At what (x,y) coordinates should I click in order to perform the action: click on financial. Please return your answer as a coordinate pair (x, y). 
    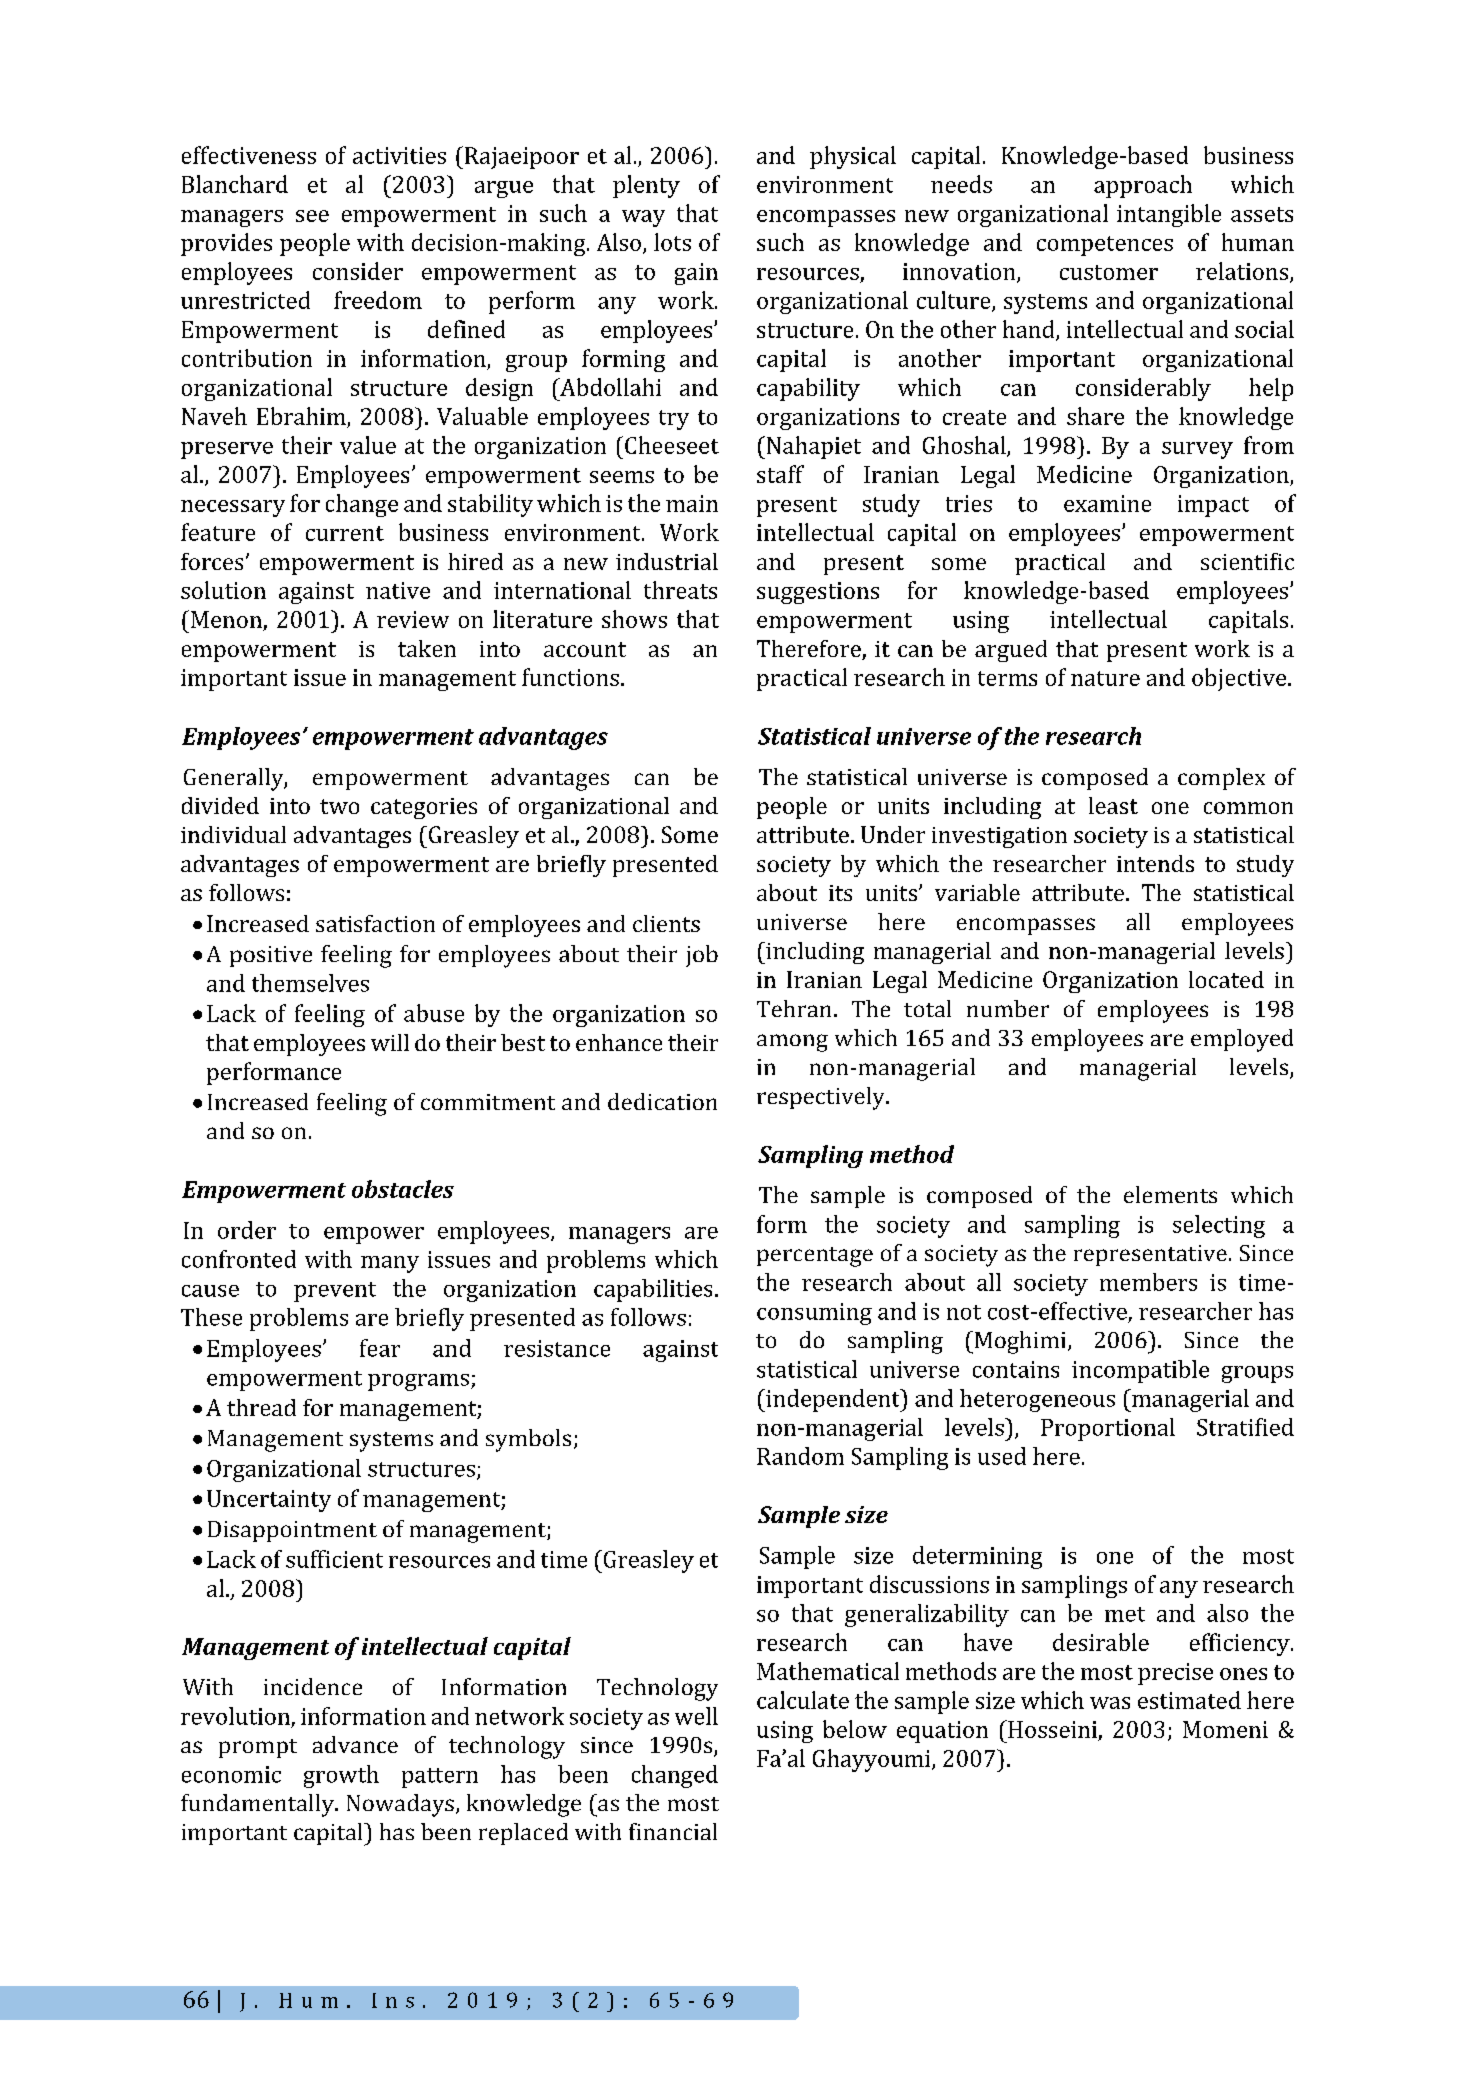
    Looking at the image, I should click on (673, 1831).
